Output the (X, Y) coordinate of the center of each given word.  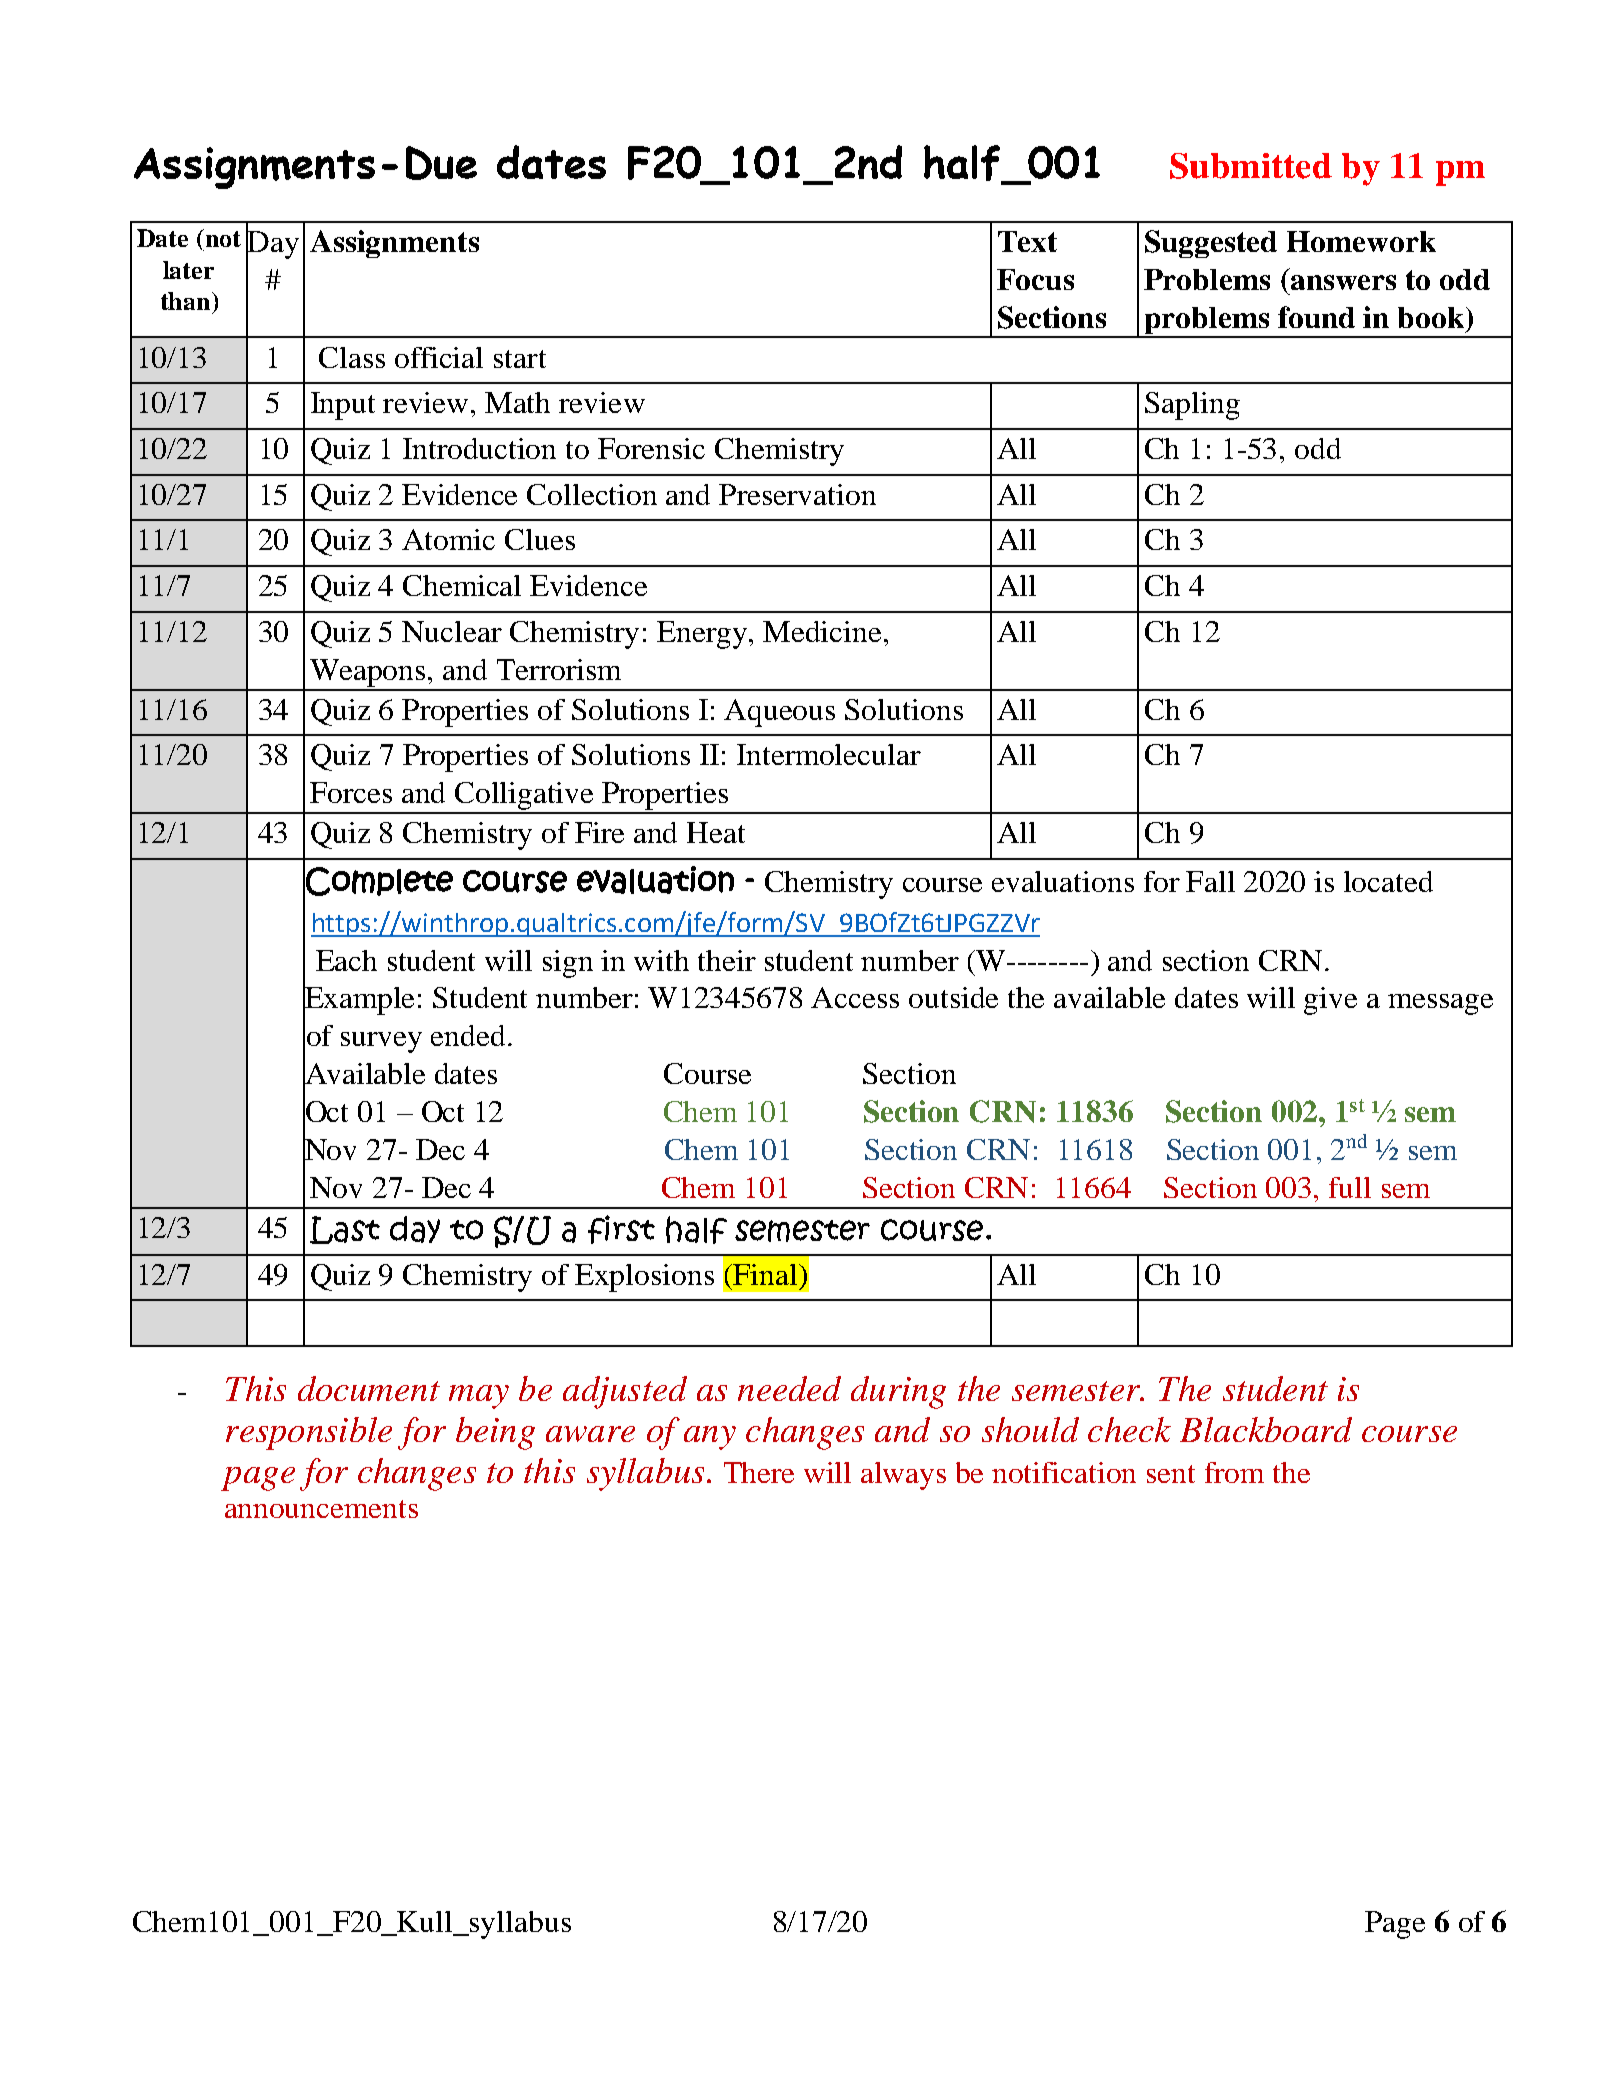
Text (1027, 241)
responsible (309, 1433)
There (759, 1472)
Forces (351, 792)
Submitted (1251, 166)
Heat (716, 832)
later (188, 270)
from (1234, 1472)
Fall (1210, 881)
